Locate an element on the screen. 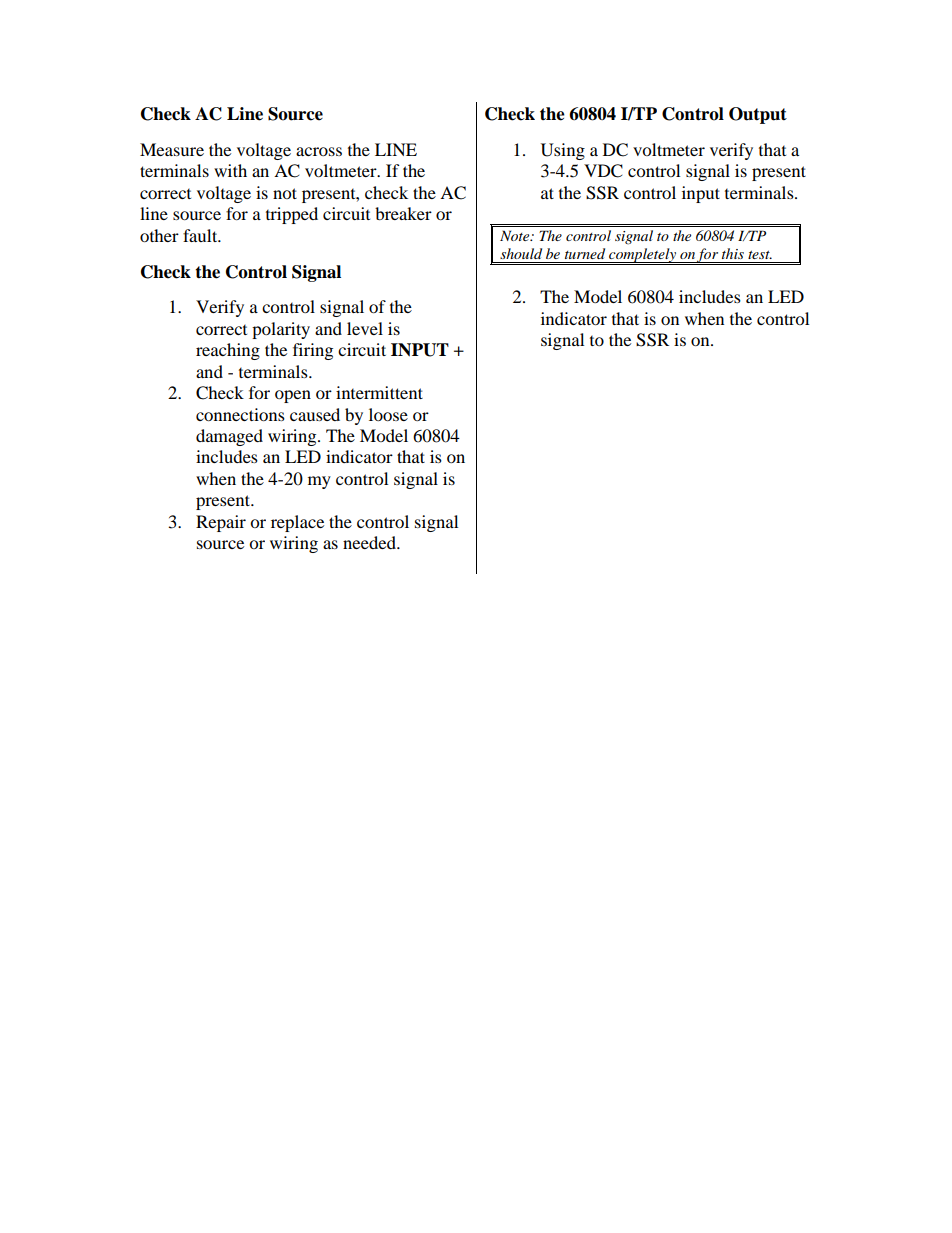  fault is located at coordinates (201, 235).
